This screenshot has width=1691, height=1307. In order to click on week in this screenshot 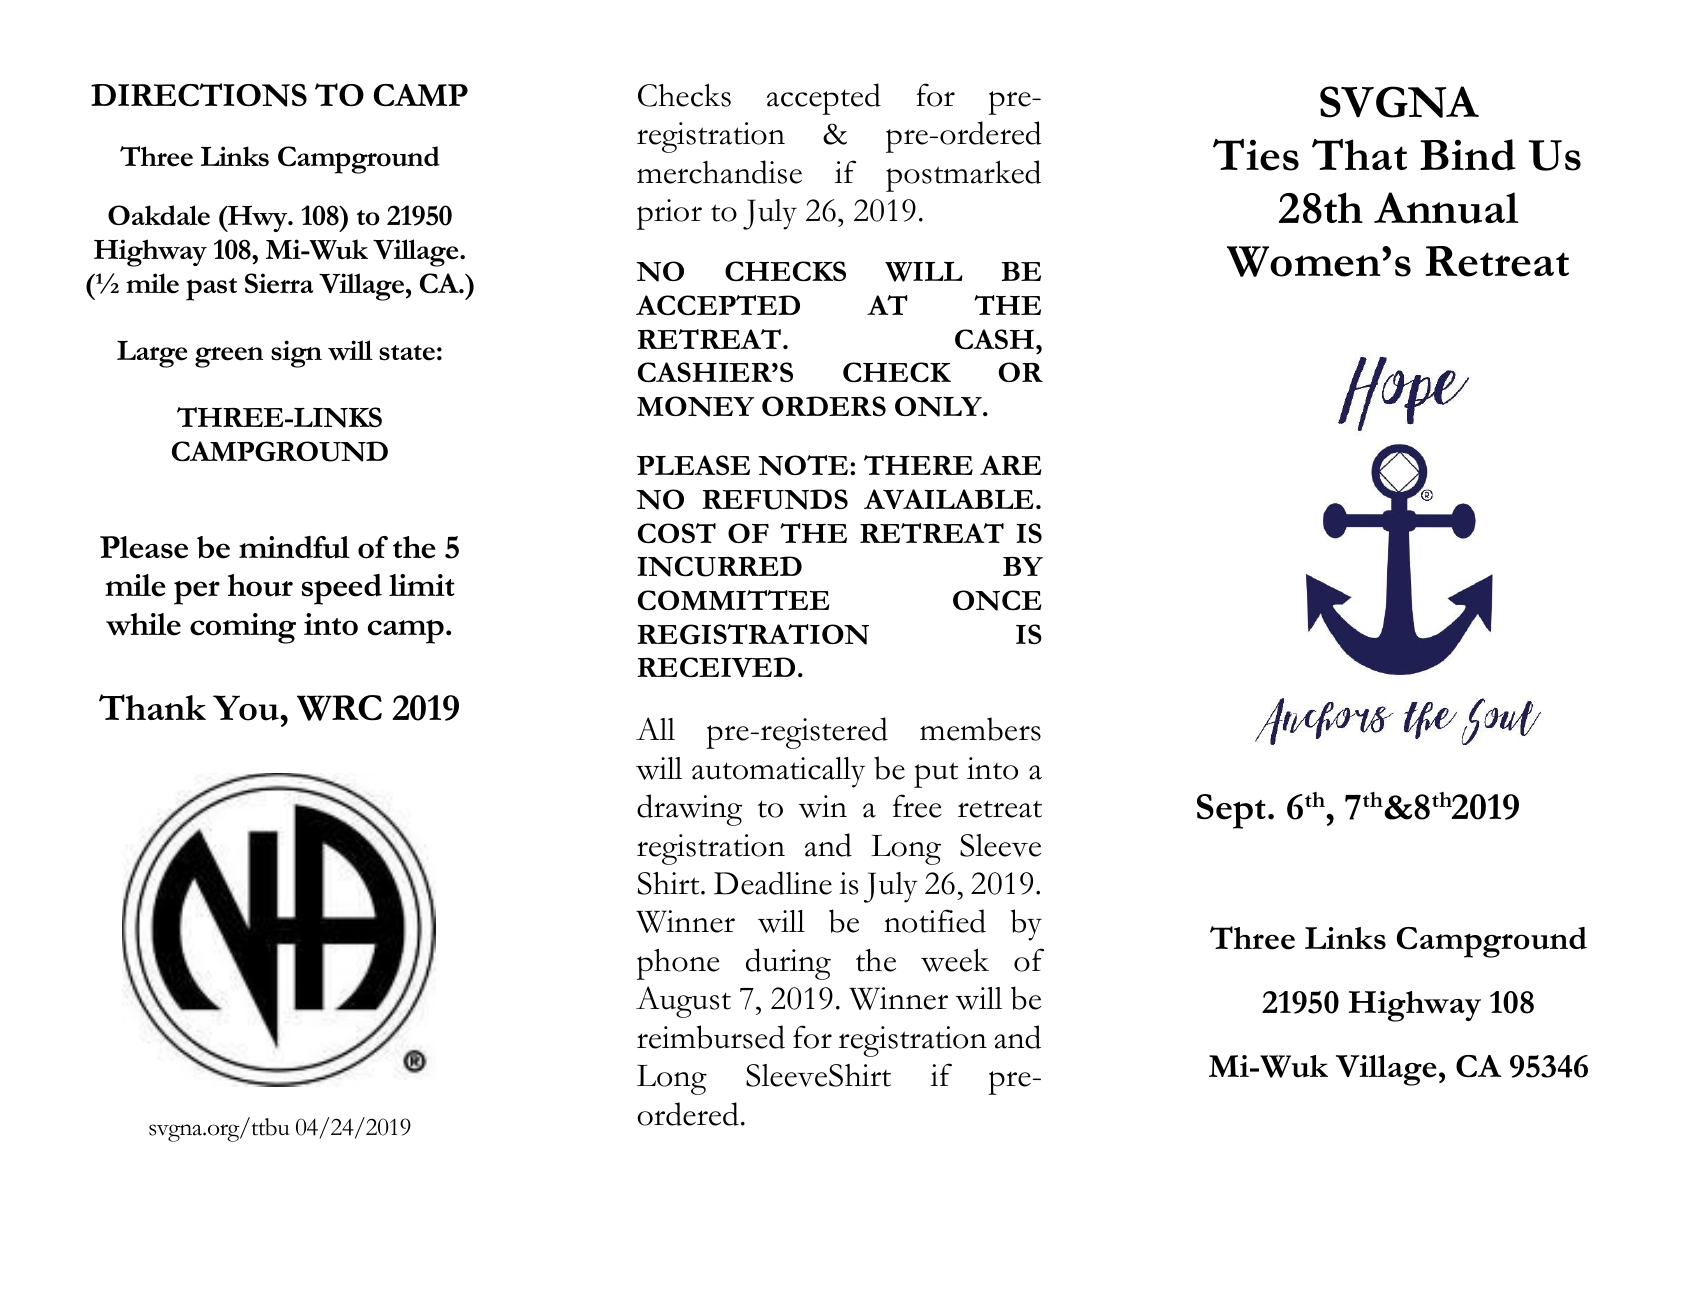, I will do `click(955, 960)`.
